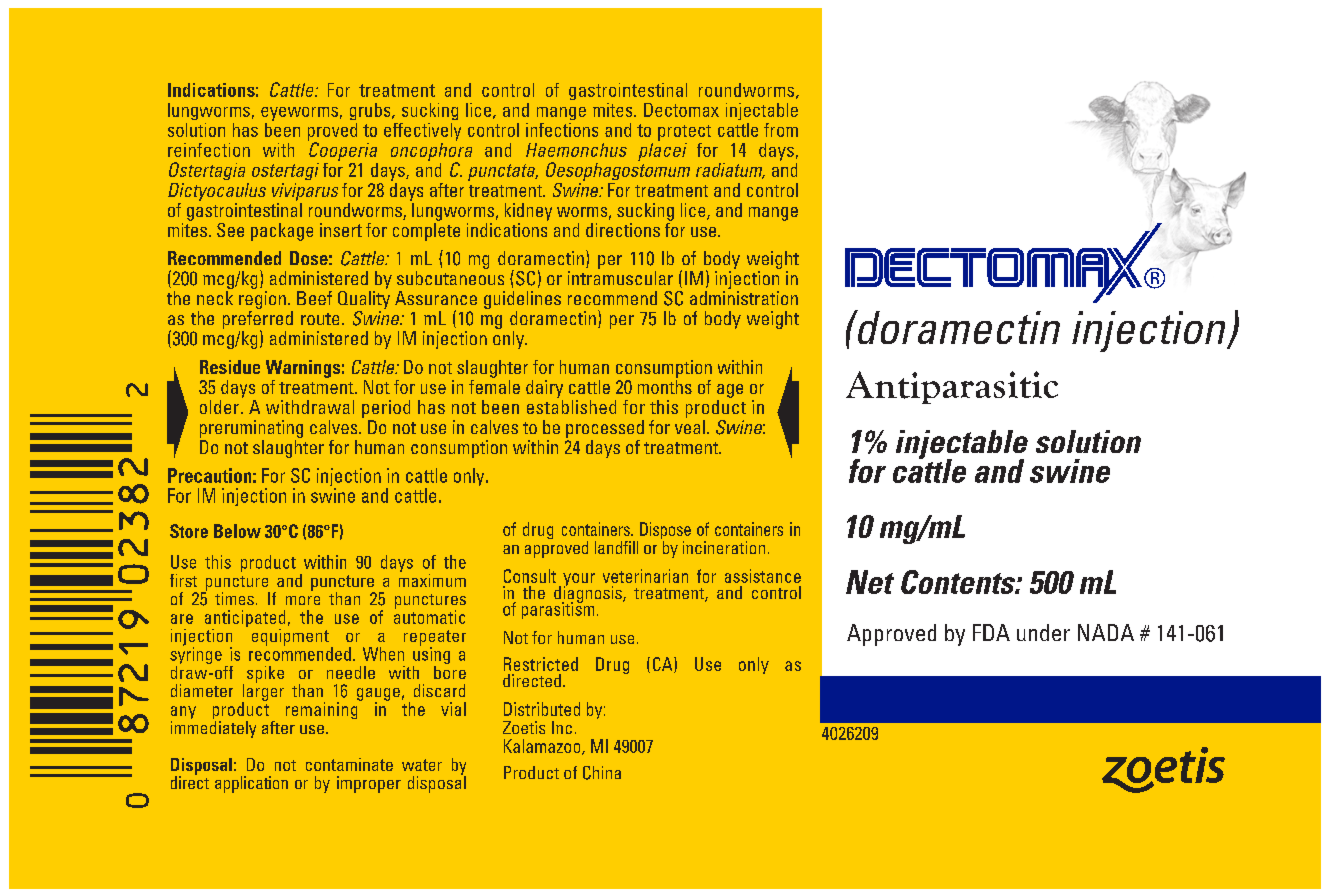 The width and height of the screenshot is (1331, 896). I want to click on veal, so click(690, 425).
